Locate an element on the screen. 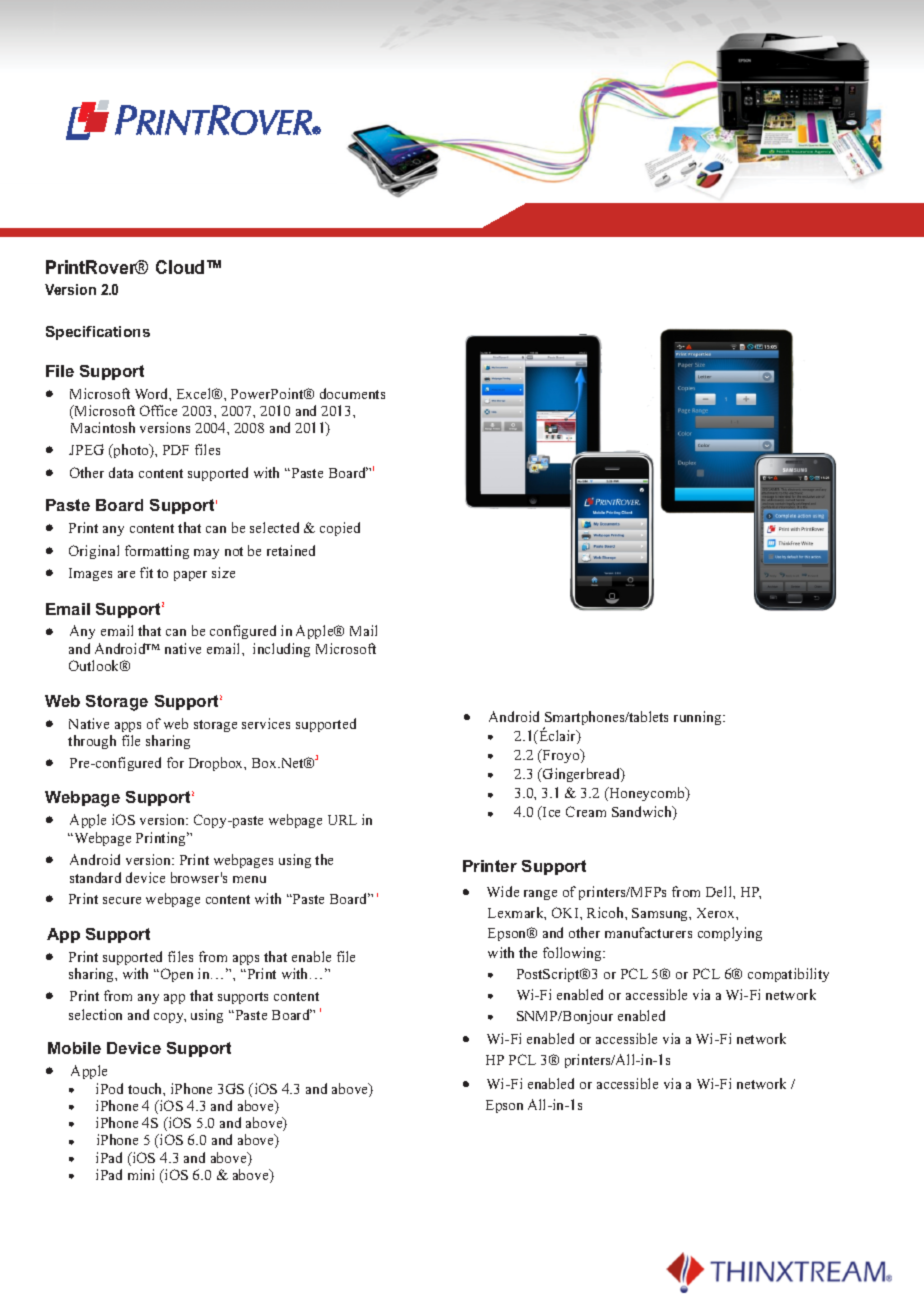  complying is located at coordinates (730, 934).
